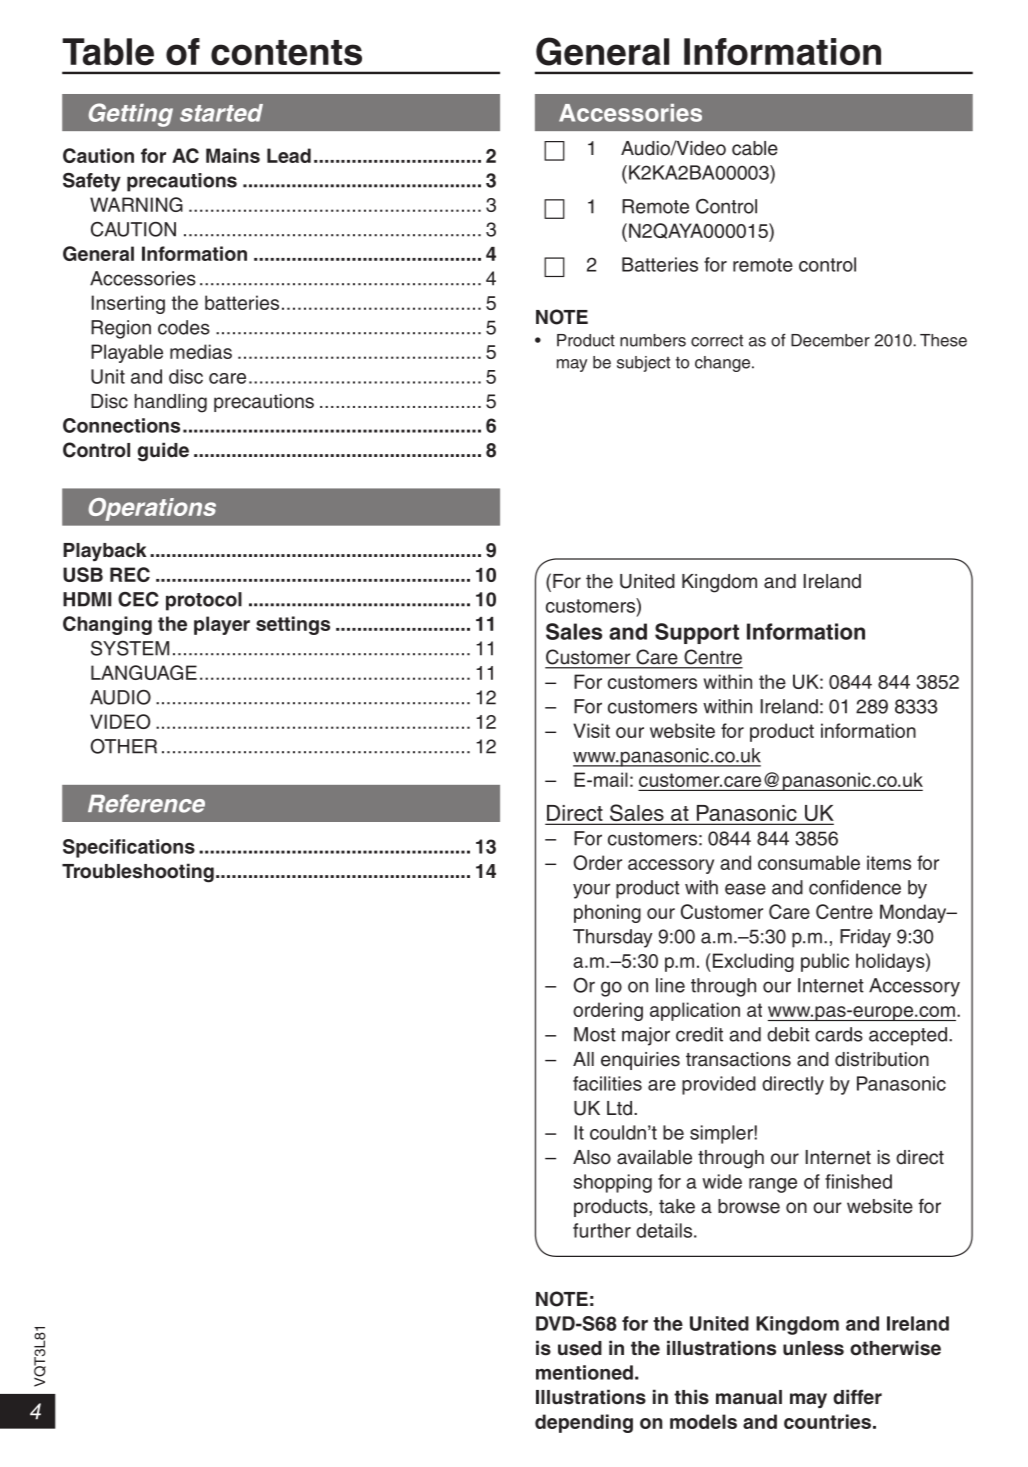 This document has width=1028, height=1467. I want to click on cable, so click(755, 148).
